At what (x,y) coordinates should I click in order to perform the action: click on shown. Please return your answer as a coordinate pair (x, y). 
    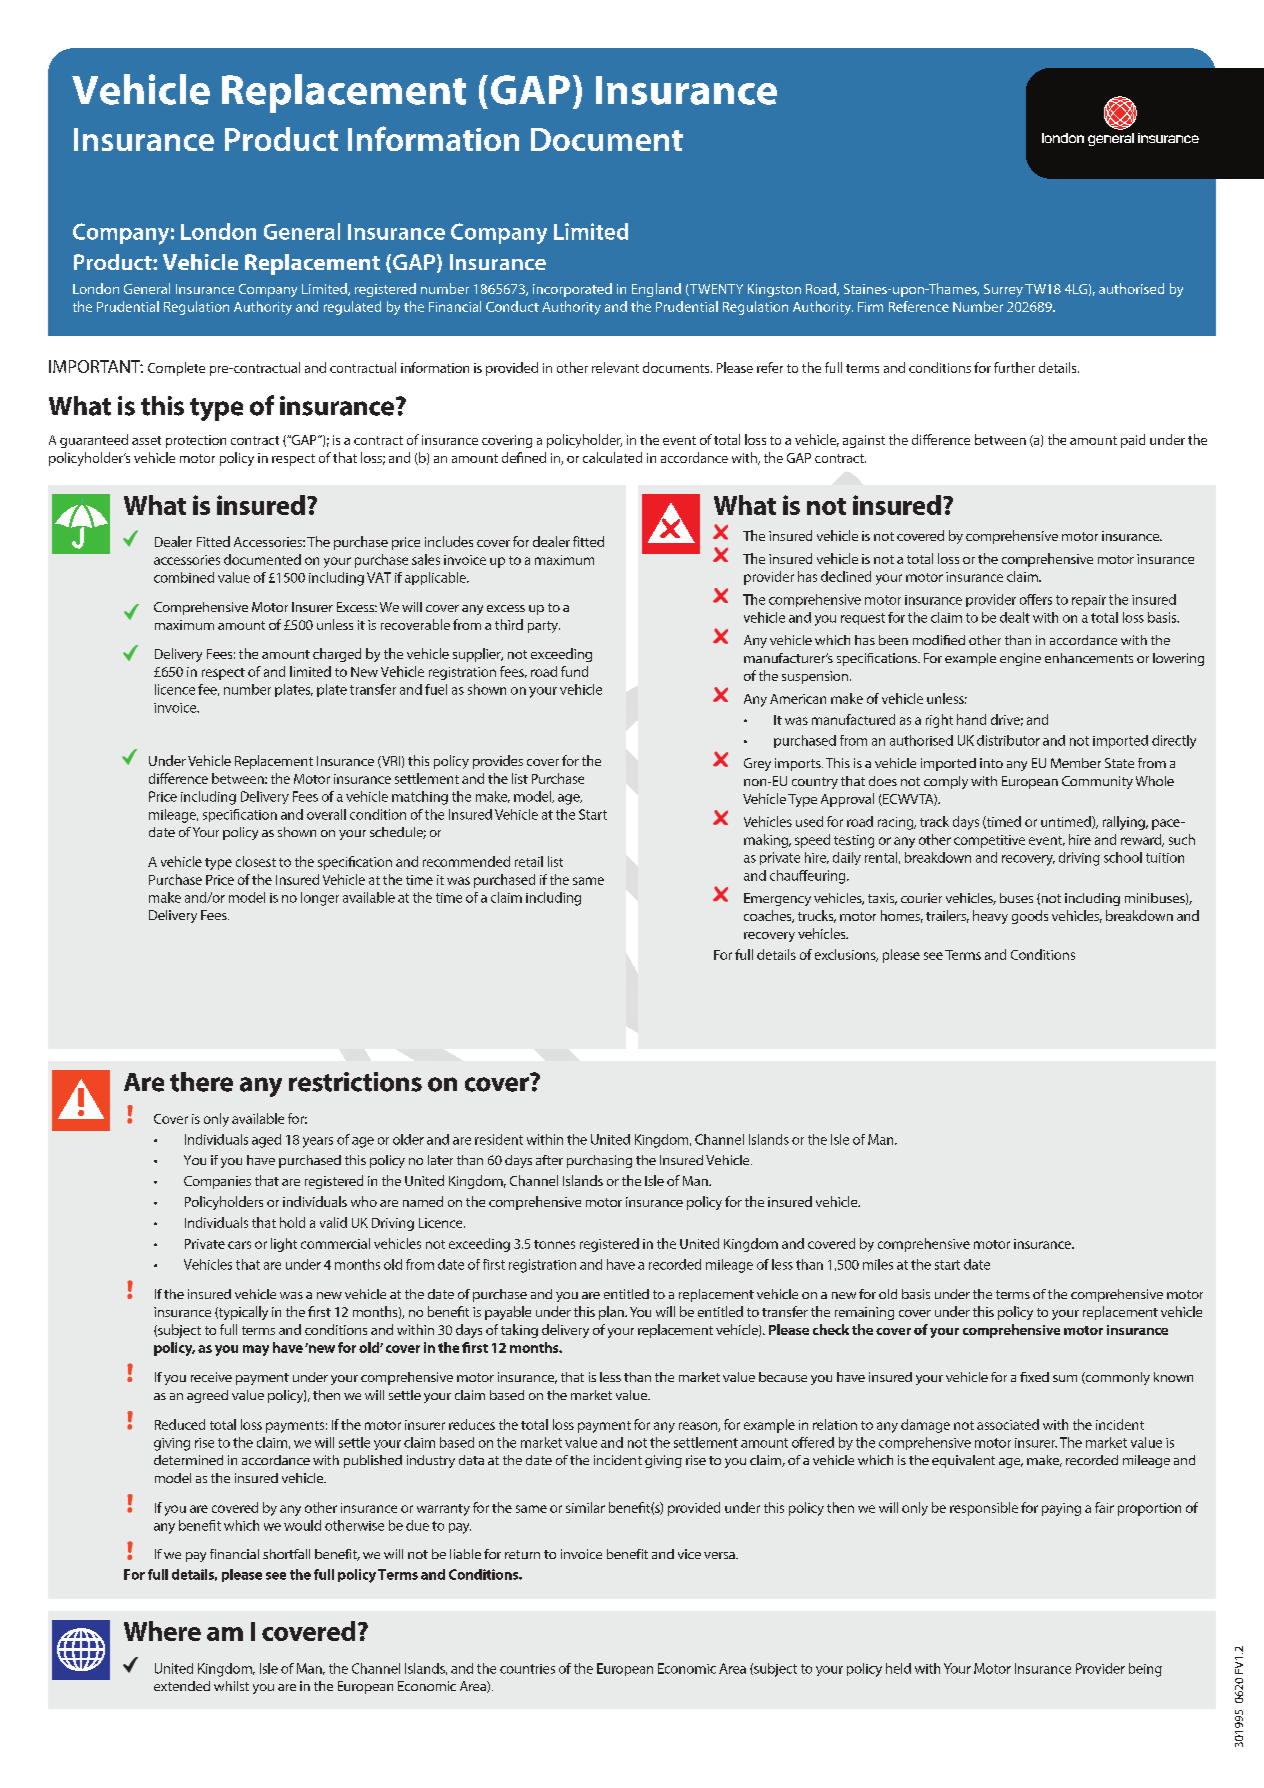
    Looking at the image, I should click on (297, 832).
